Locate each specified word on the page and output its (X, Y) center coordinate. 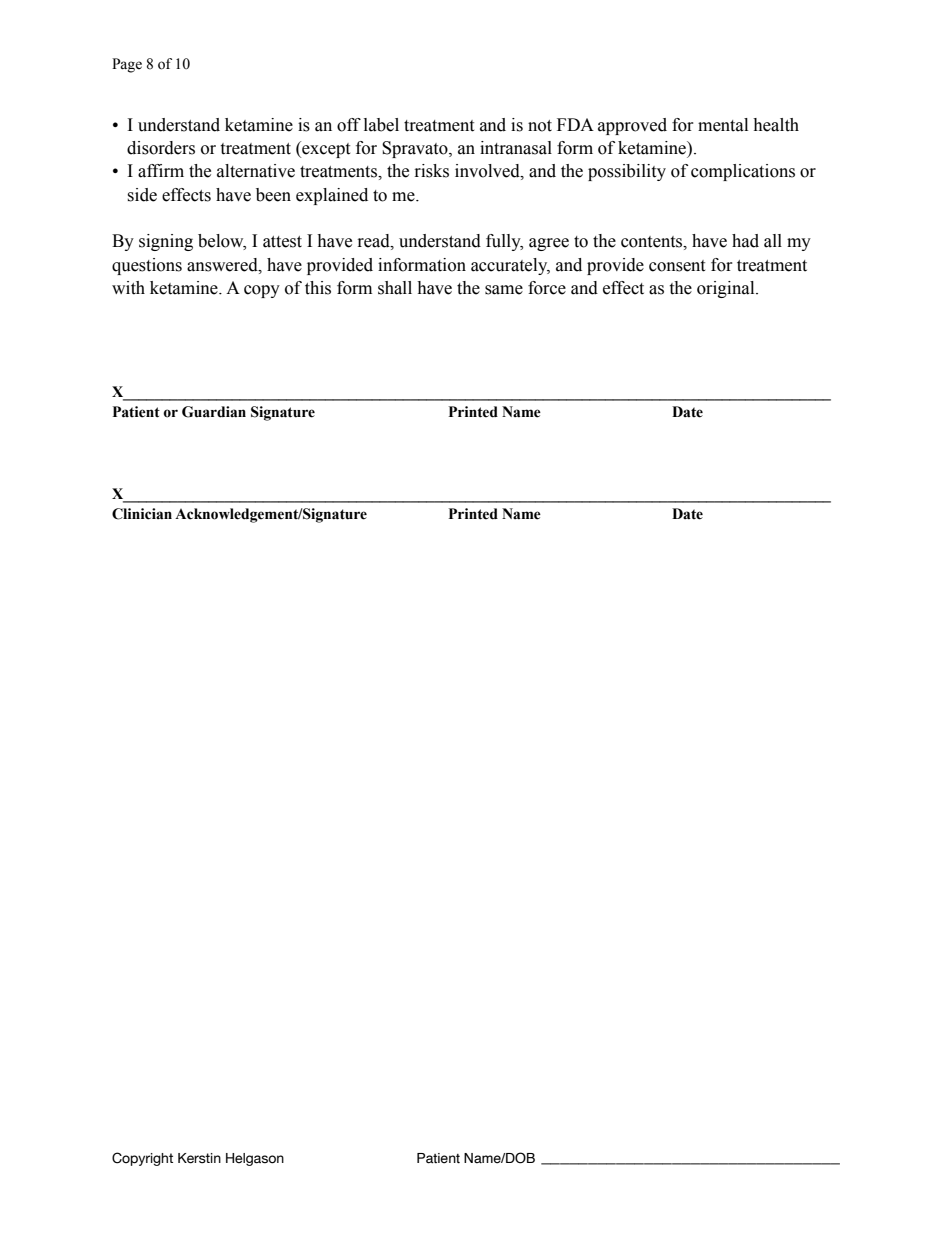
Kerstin (199, 1158)
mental (723, 125)
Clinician (142, 514)
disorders (161, 148)
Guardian (214, 412)
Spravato (416, 149)
